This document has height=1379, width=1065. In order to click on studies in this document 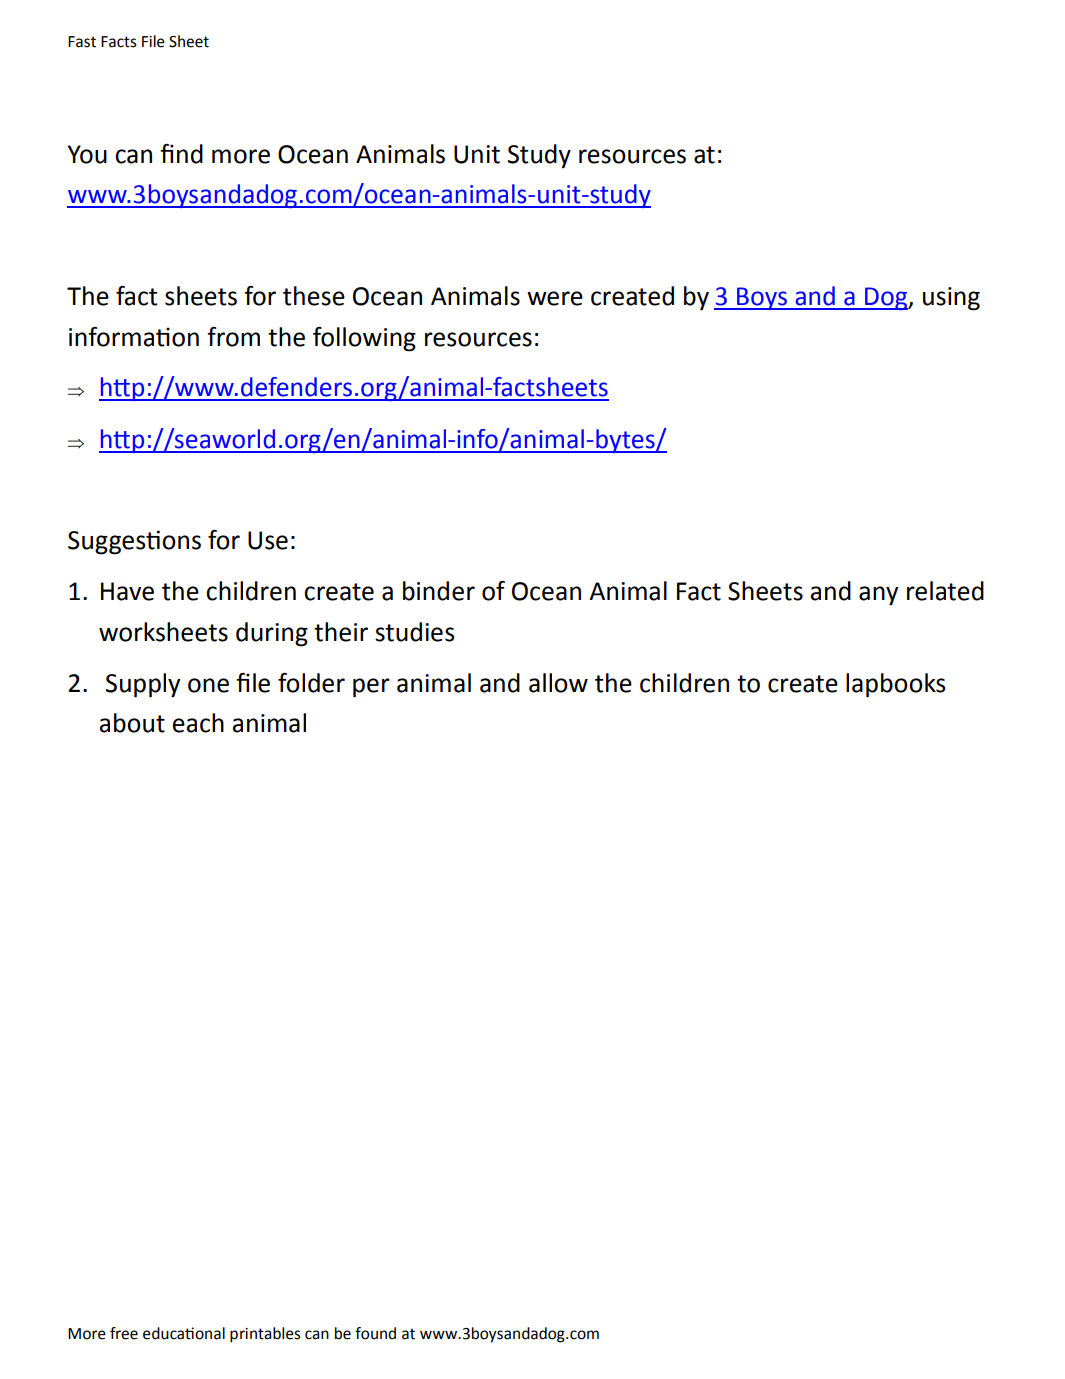, I will do `click(415, 632)`.
